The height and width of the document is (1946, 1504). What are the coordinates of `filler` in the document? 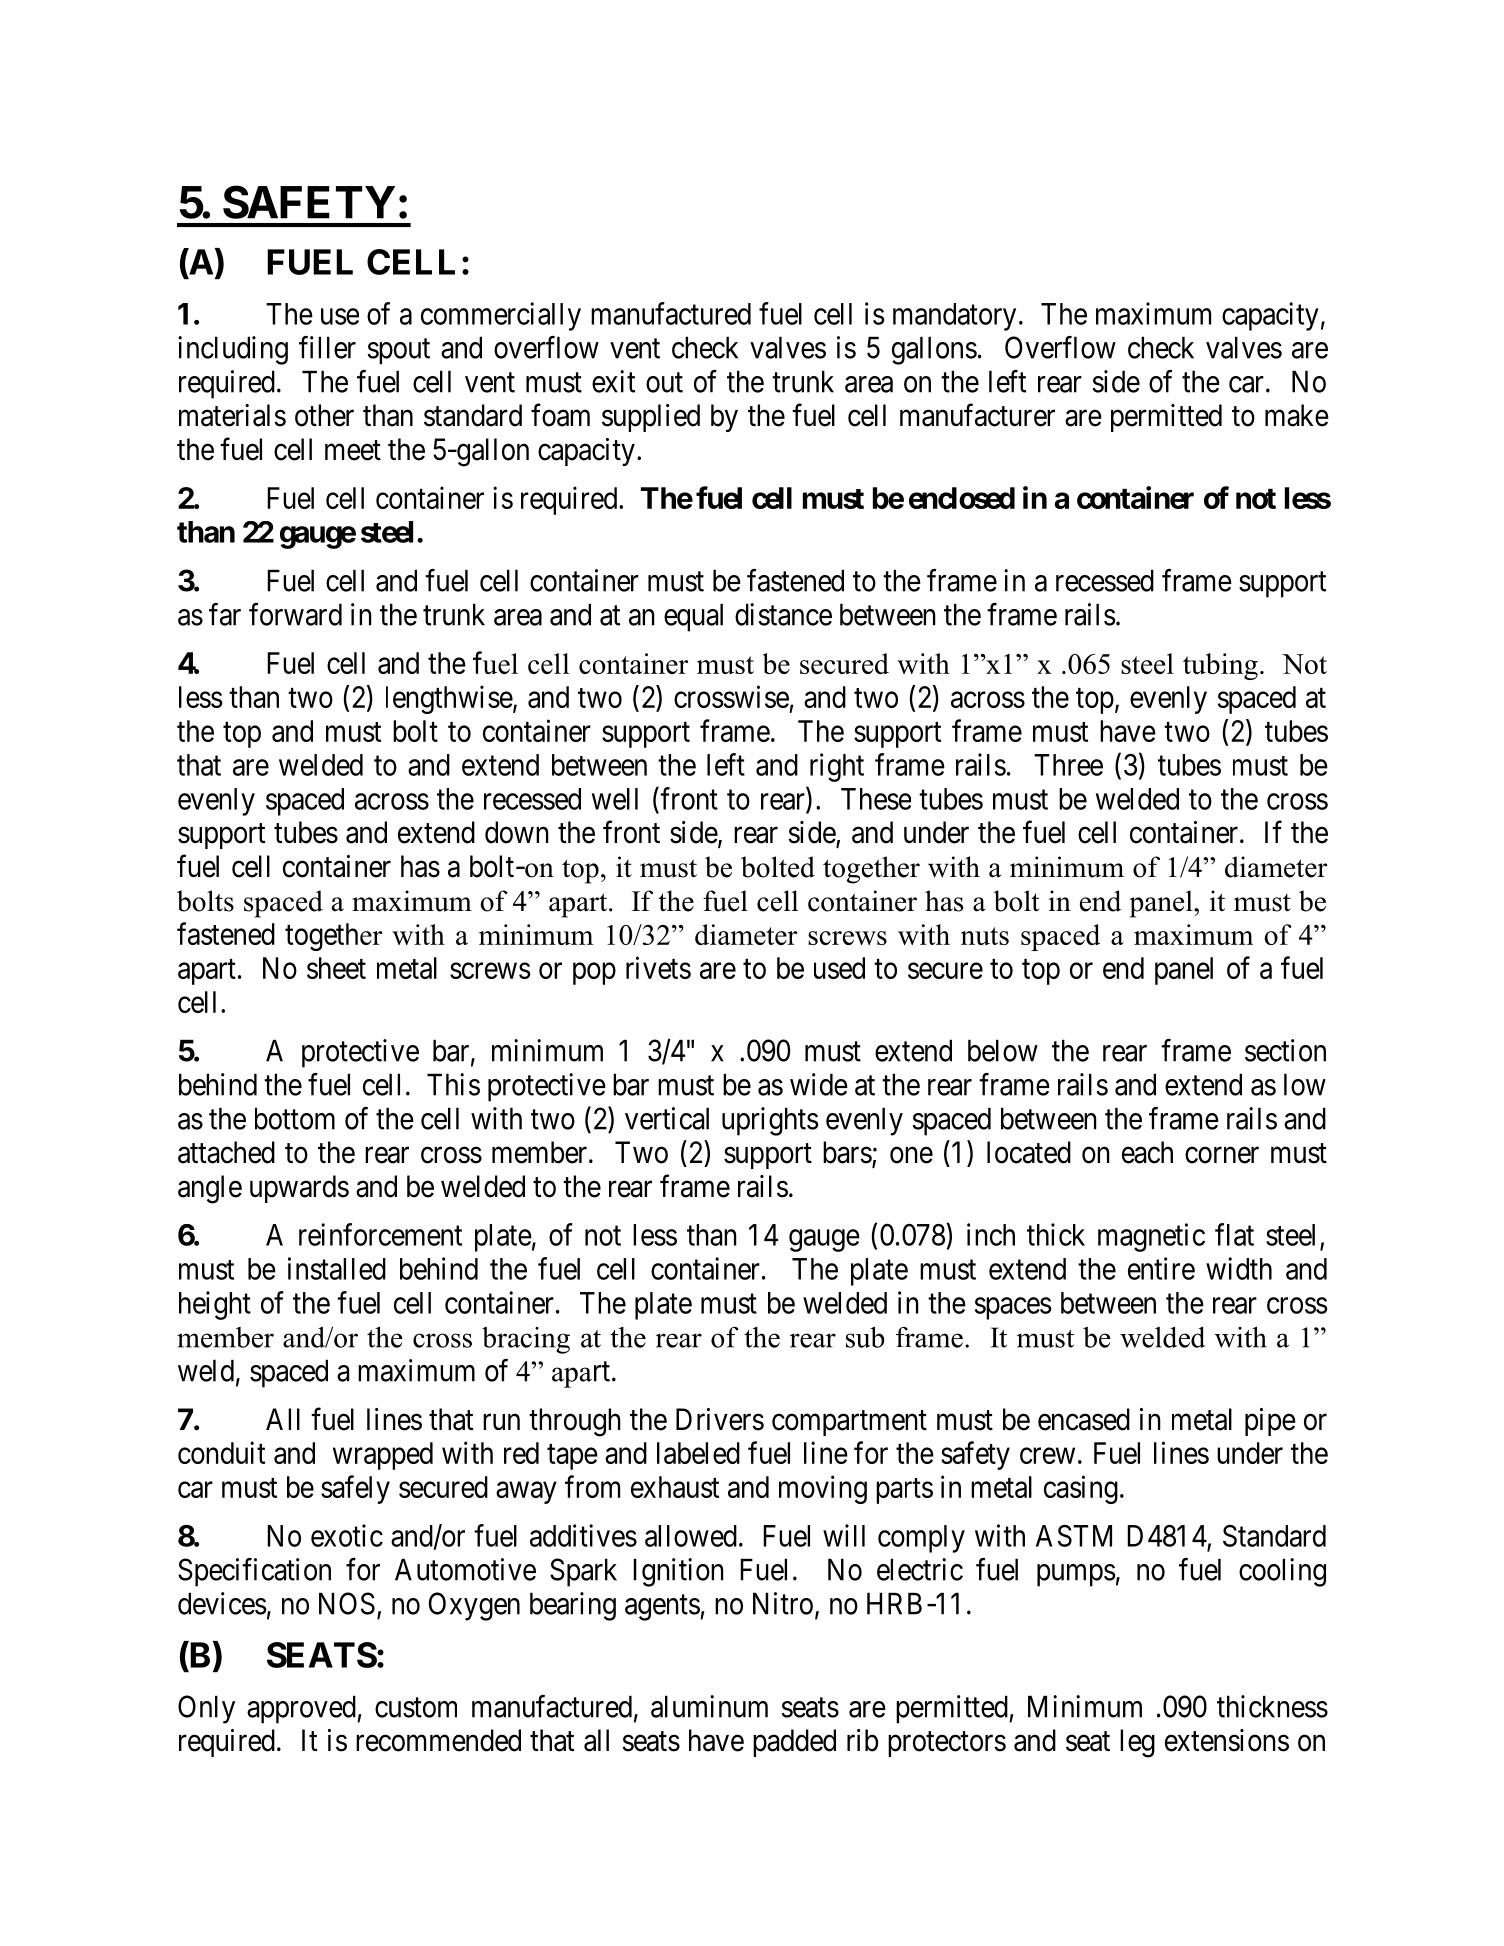 It's located at (327, 347).
